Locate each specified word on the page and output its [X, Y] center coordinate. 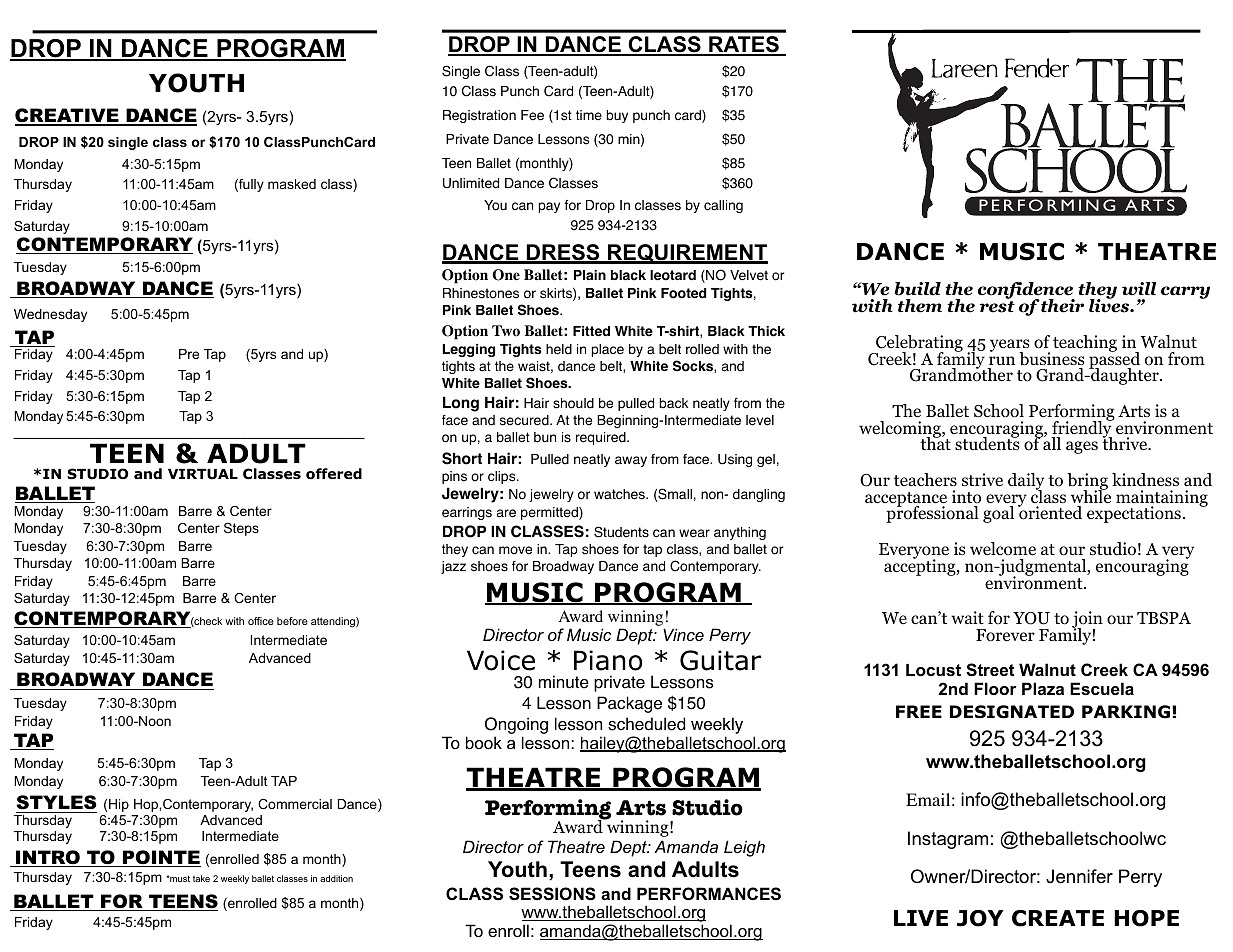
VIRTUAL [203, 474]
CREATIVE [68, 116]
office [261, 621]
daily [1026, 483]
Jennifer [1079, 876]
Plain [590, 275]
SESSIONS [552, 894]
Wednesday [50, 315]
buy [617, 116]
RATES [744, 46]
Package [629, 704]
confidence [1026, 292]
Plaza [1043, 688]
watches [620, 494]
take [201, 878]
